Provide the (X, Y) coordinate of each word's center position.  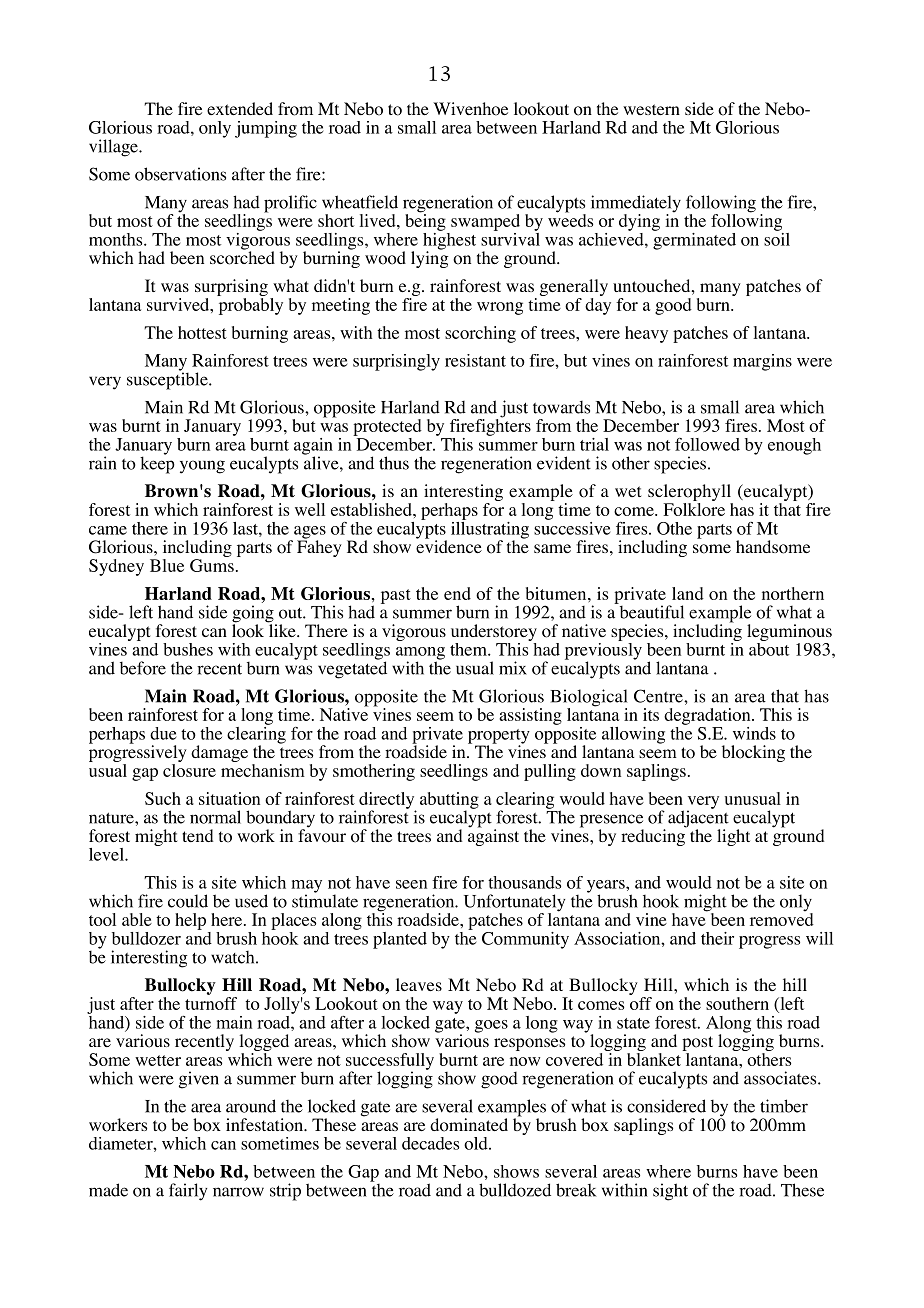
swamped (485, 222)
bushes (188, 649)
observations (180, 174)
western (651, 109)
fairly (188, 1192)
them (469, 649)
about (769, 648)
